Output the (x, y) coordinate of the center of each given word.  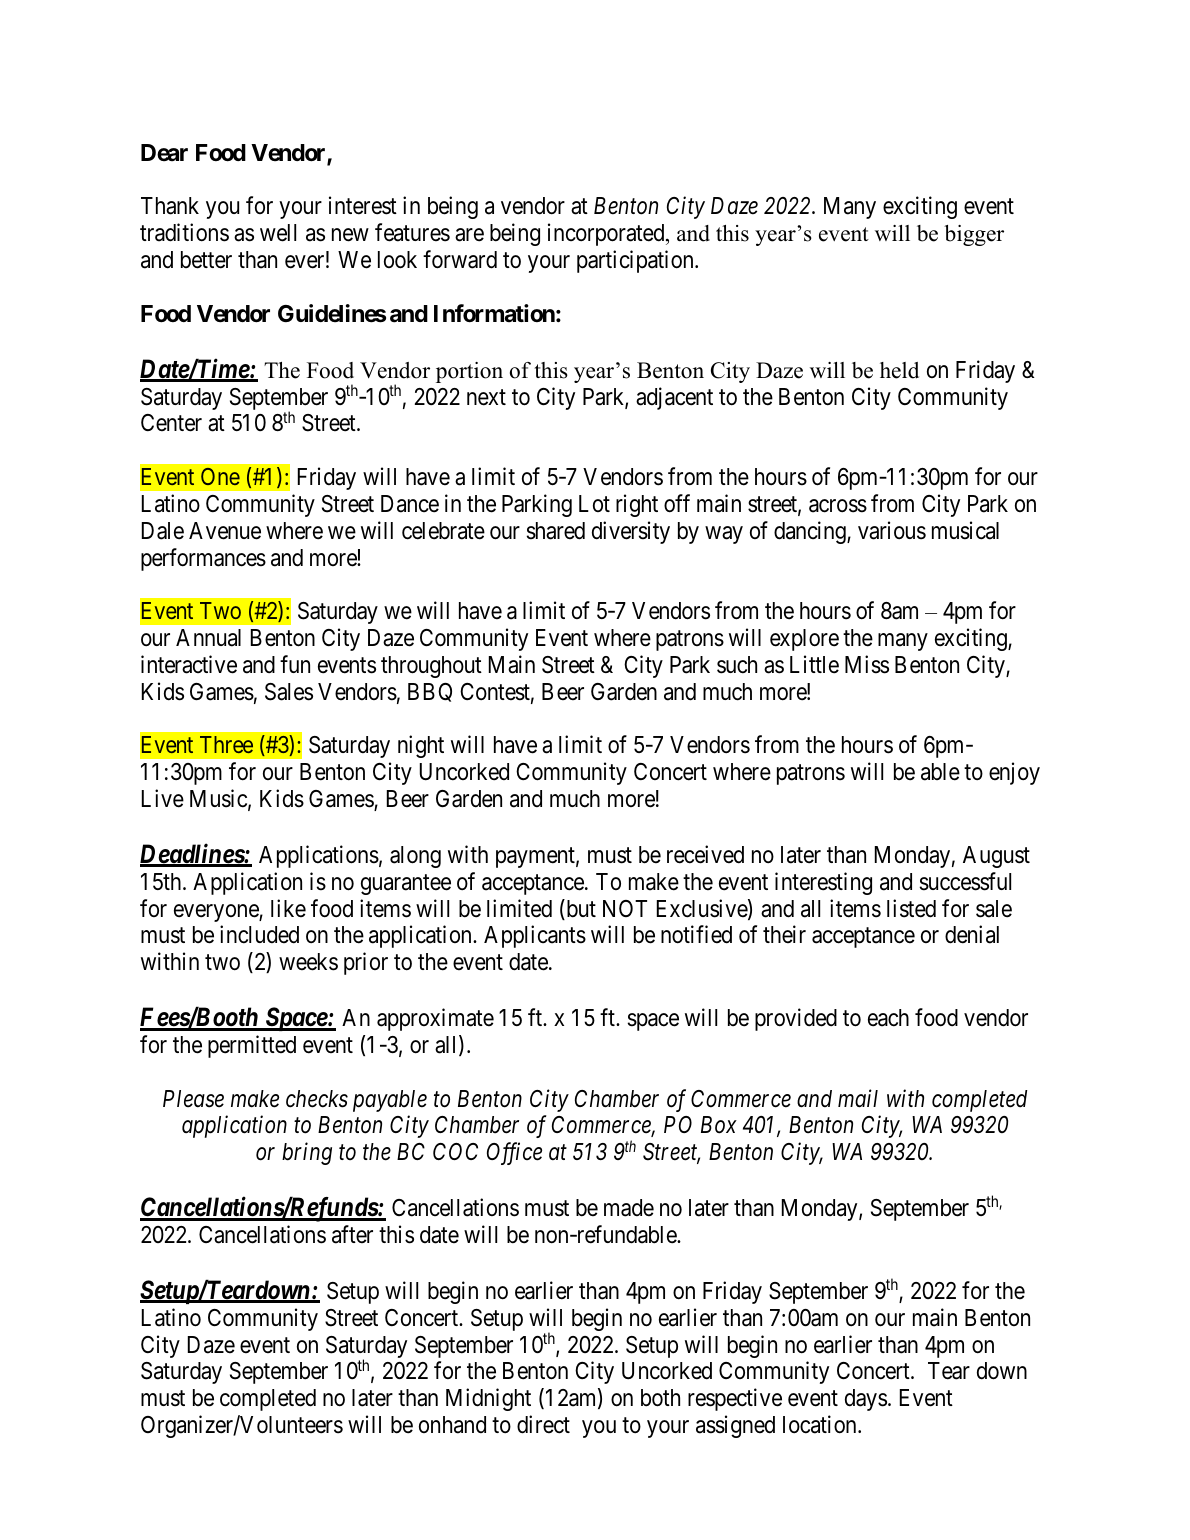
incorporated (607, 234)
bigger (974, 235)
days (866, 1400)
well (278, 233)
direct (543, 1424)
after (352, 1234)
